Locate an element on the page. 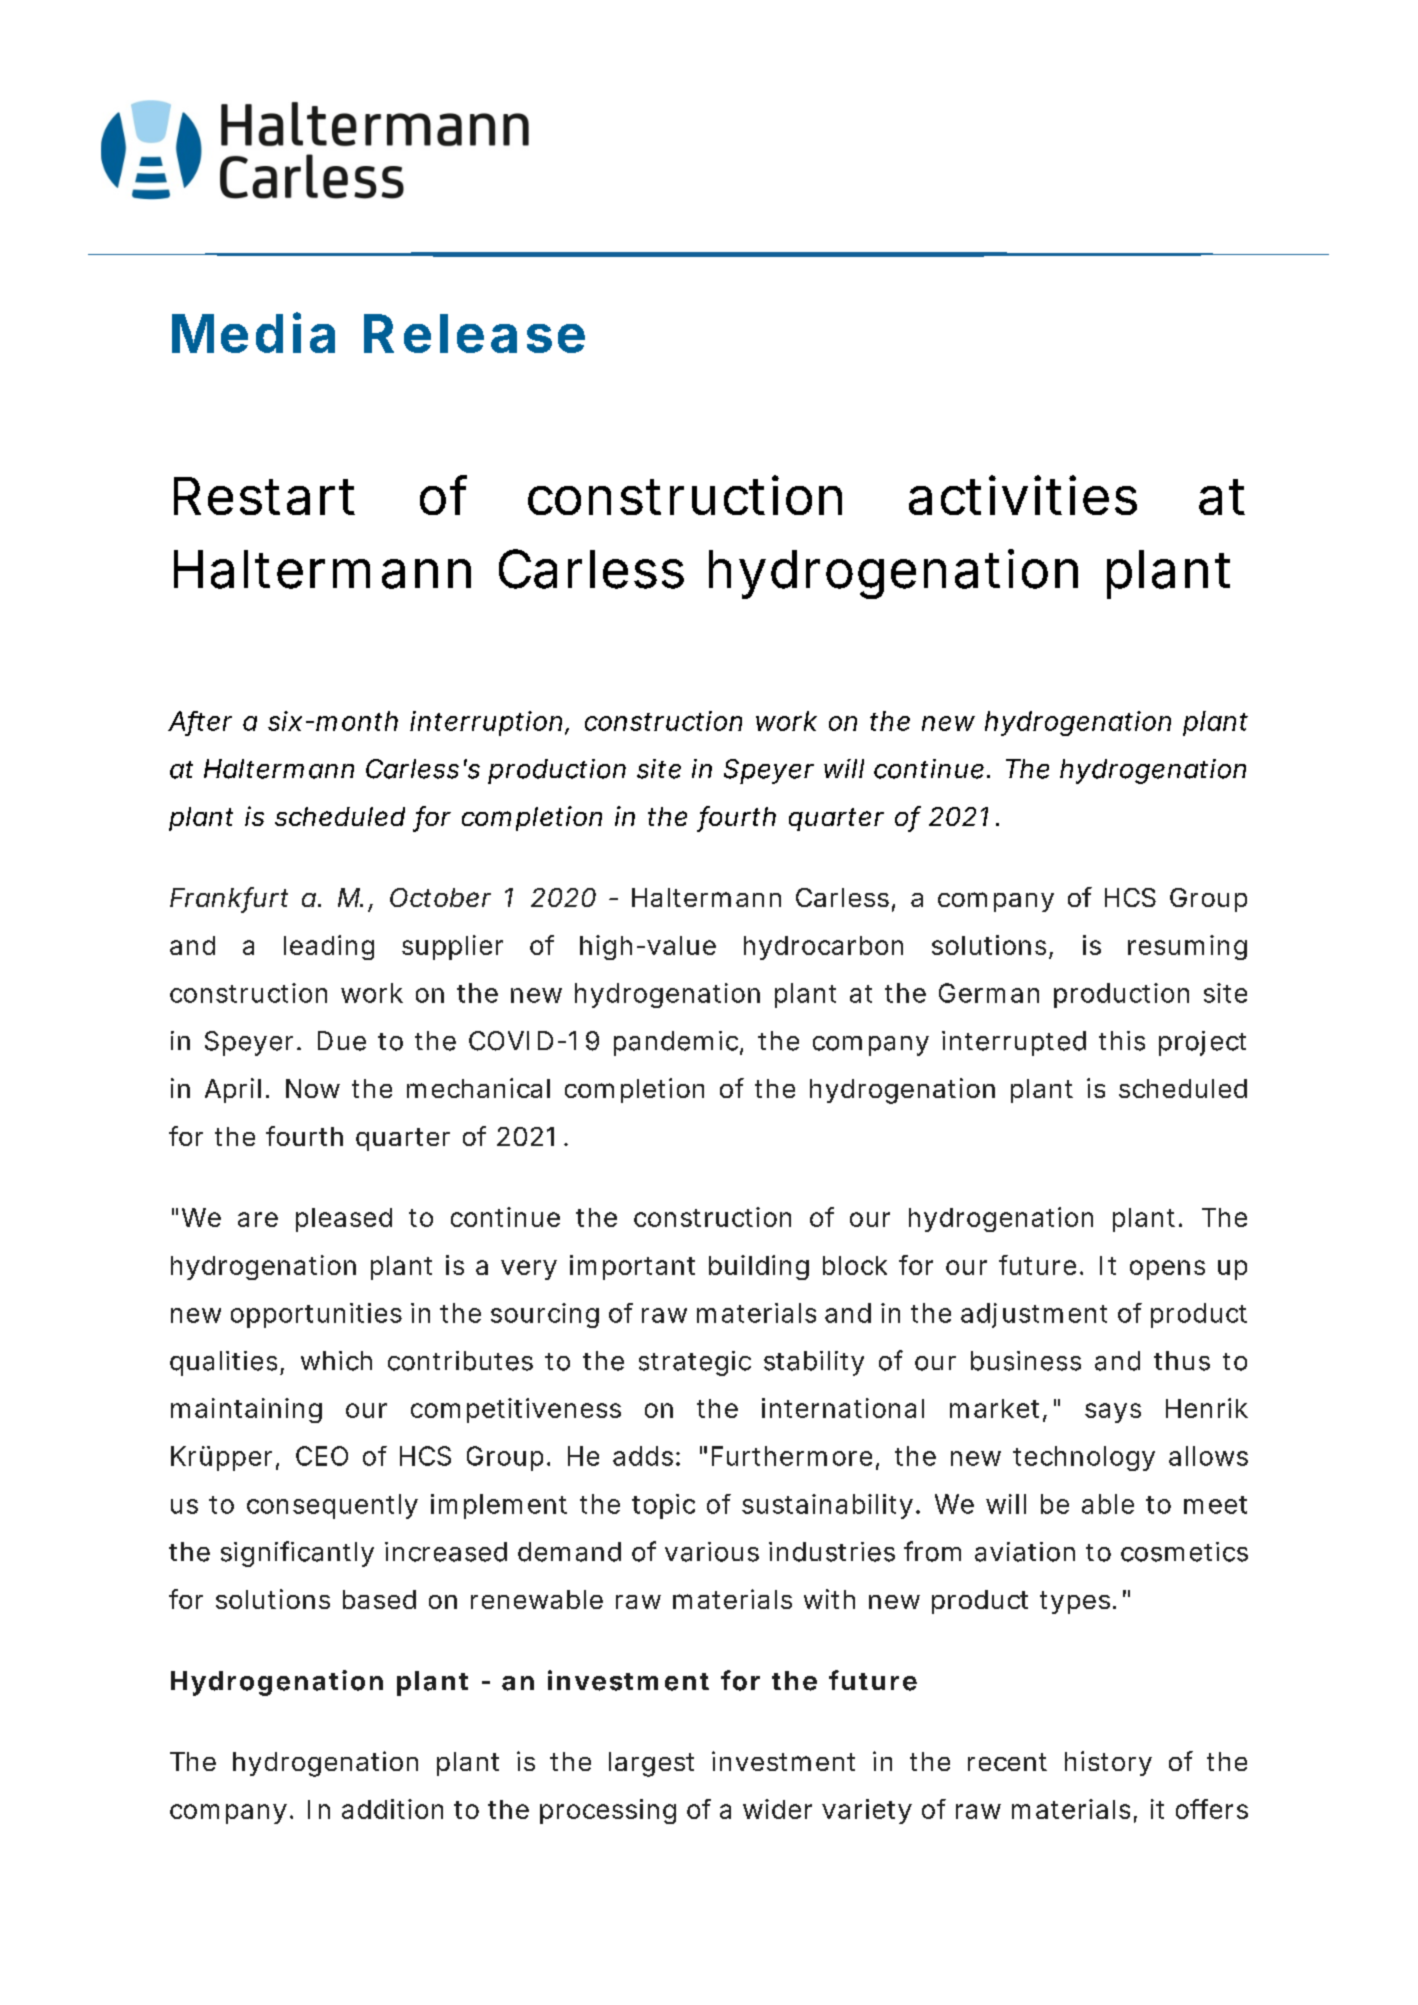 The image size is (1418, 2005). addition is located at coordinates (392, 1809).
